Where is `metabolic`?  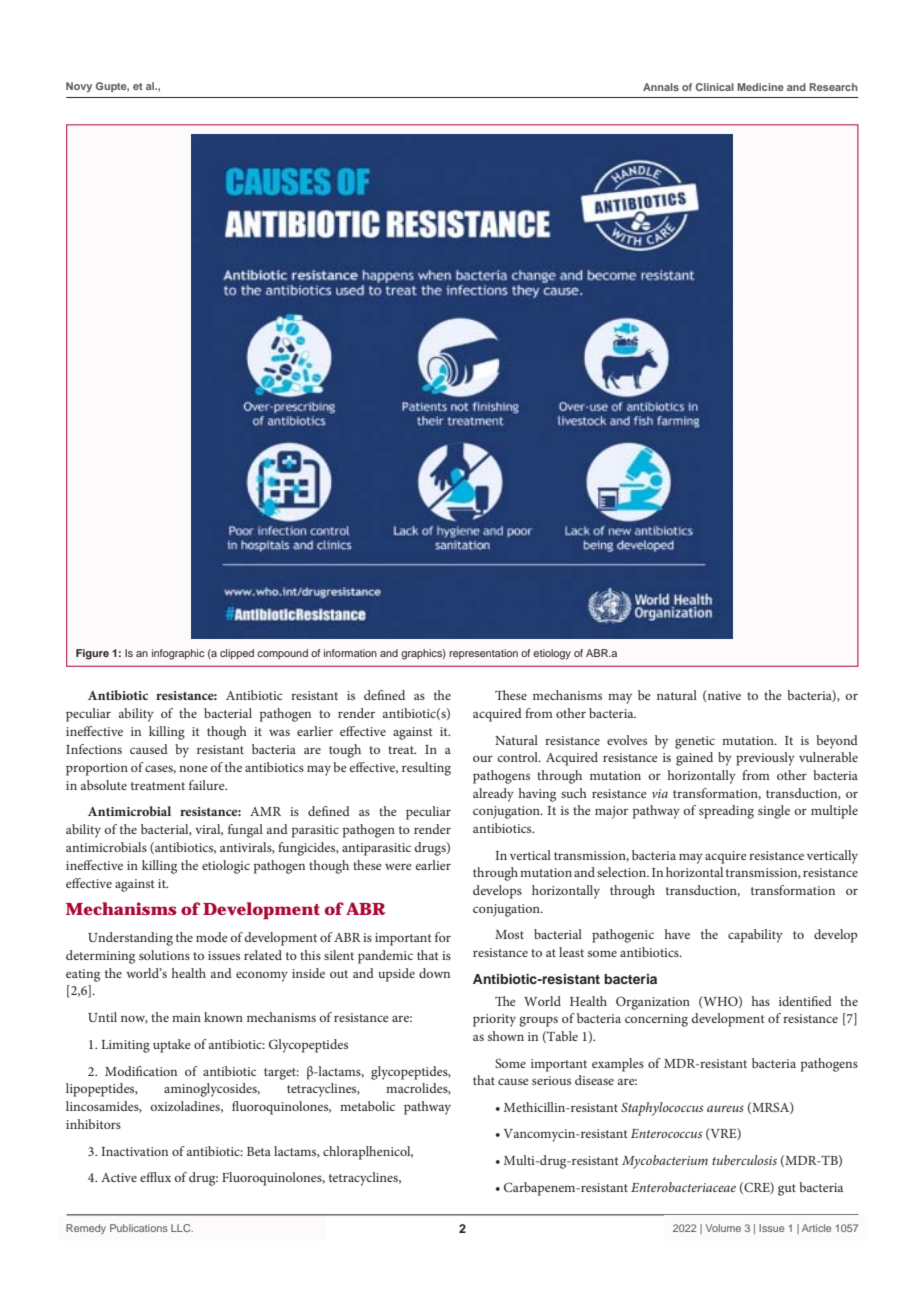 metabolic is located at coordinates (367, 1106).
